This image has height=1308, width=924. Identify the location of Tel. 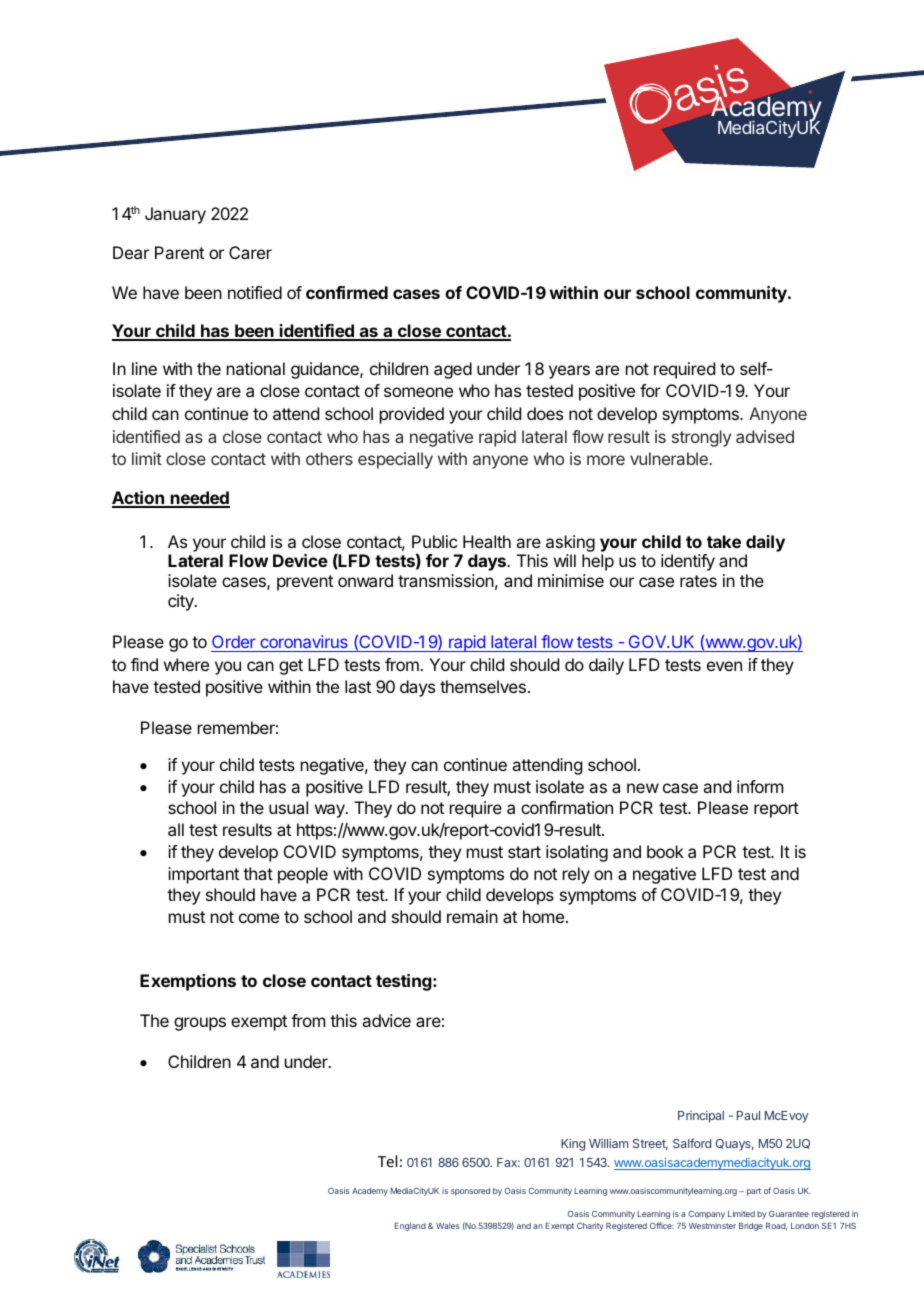
(387, 1161).
